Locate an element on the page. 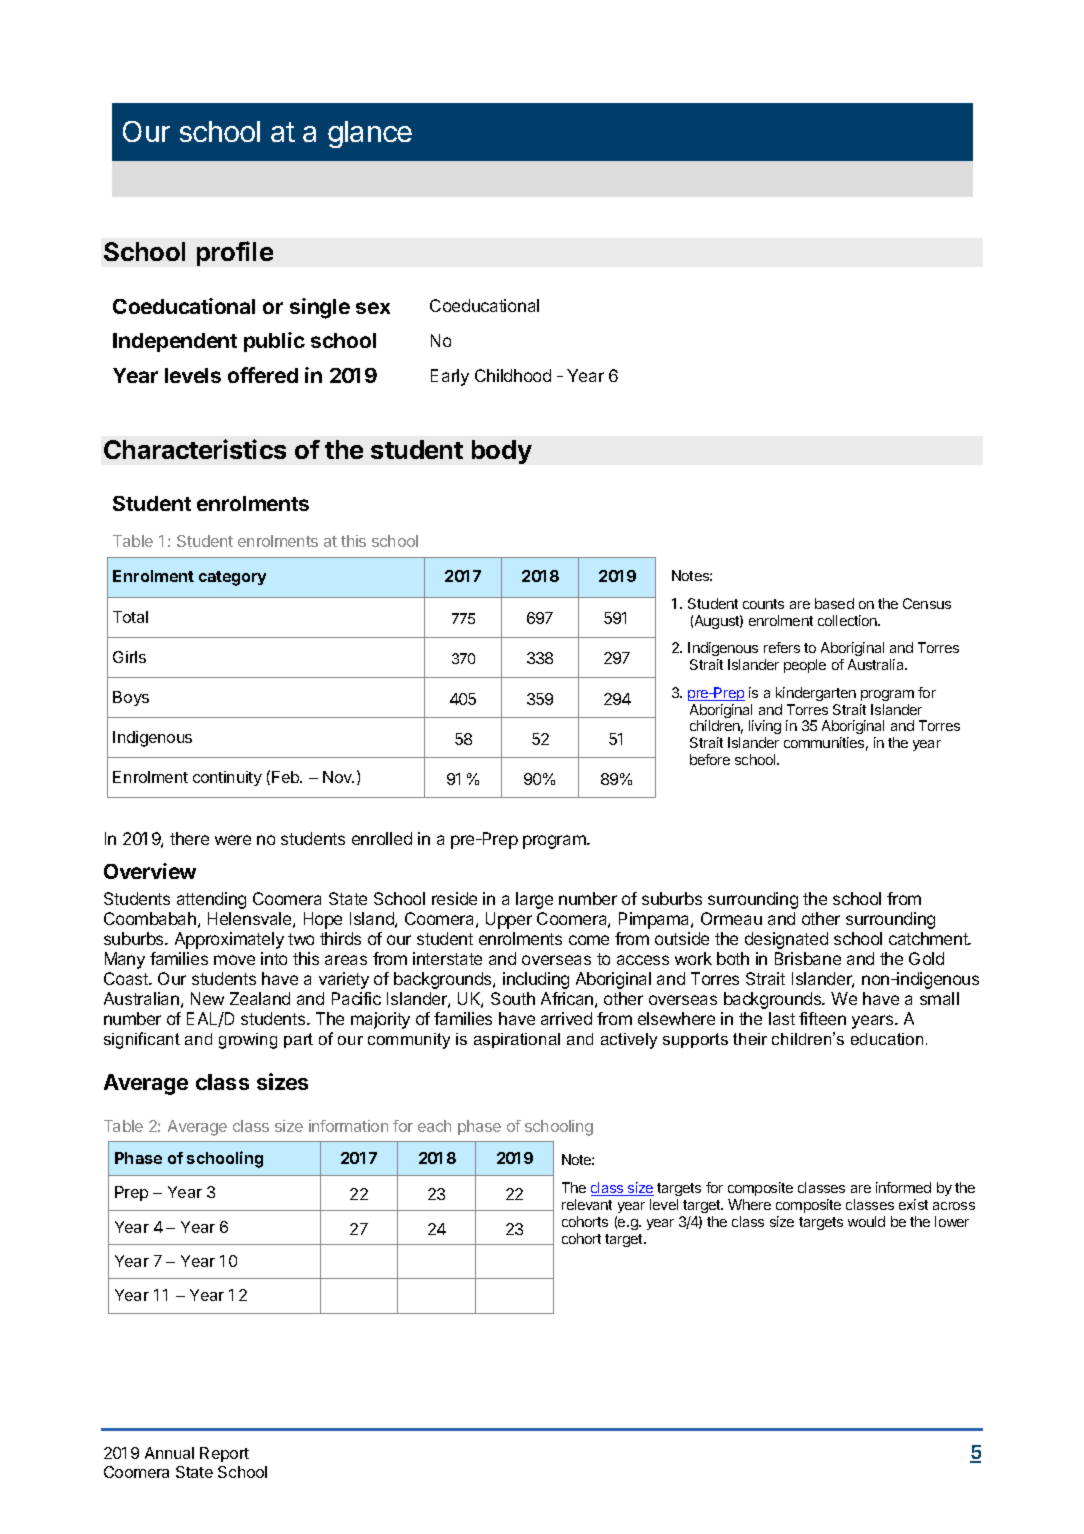  including is located at coordinates (536, 980).
